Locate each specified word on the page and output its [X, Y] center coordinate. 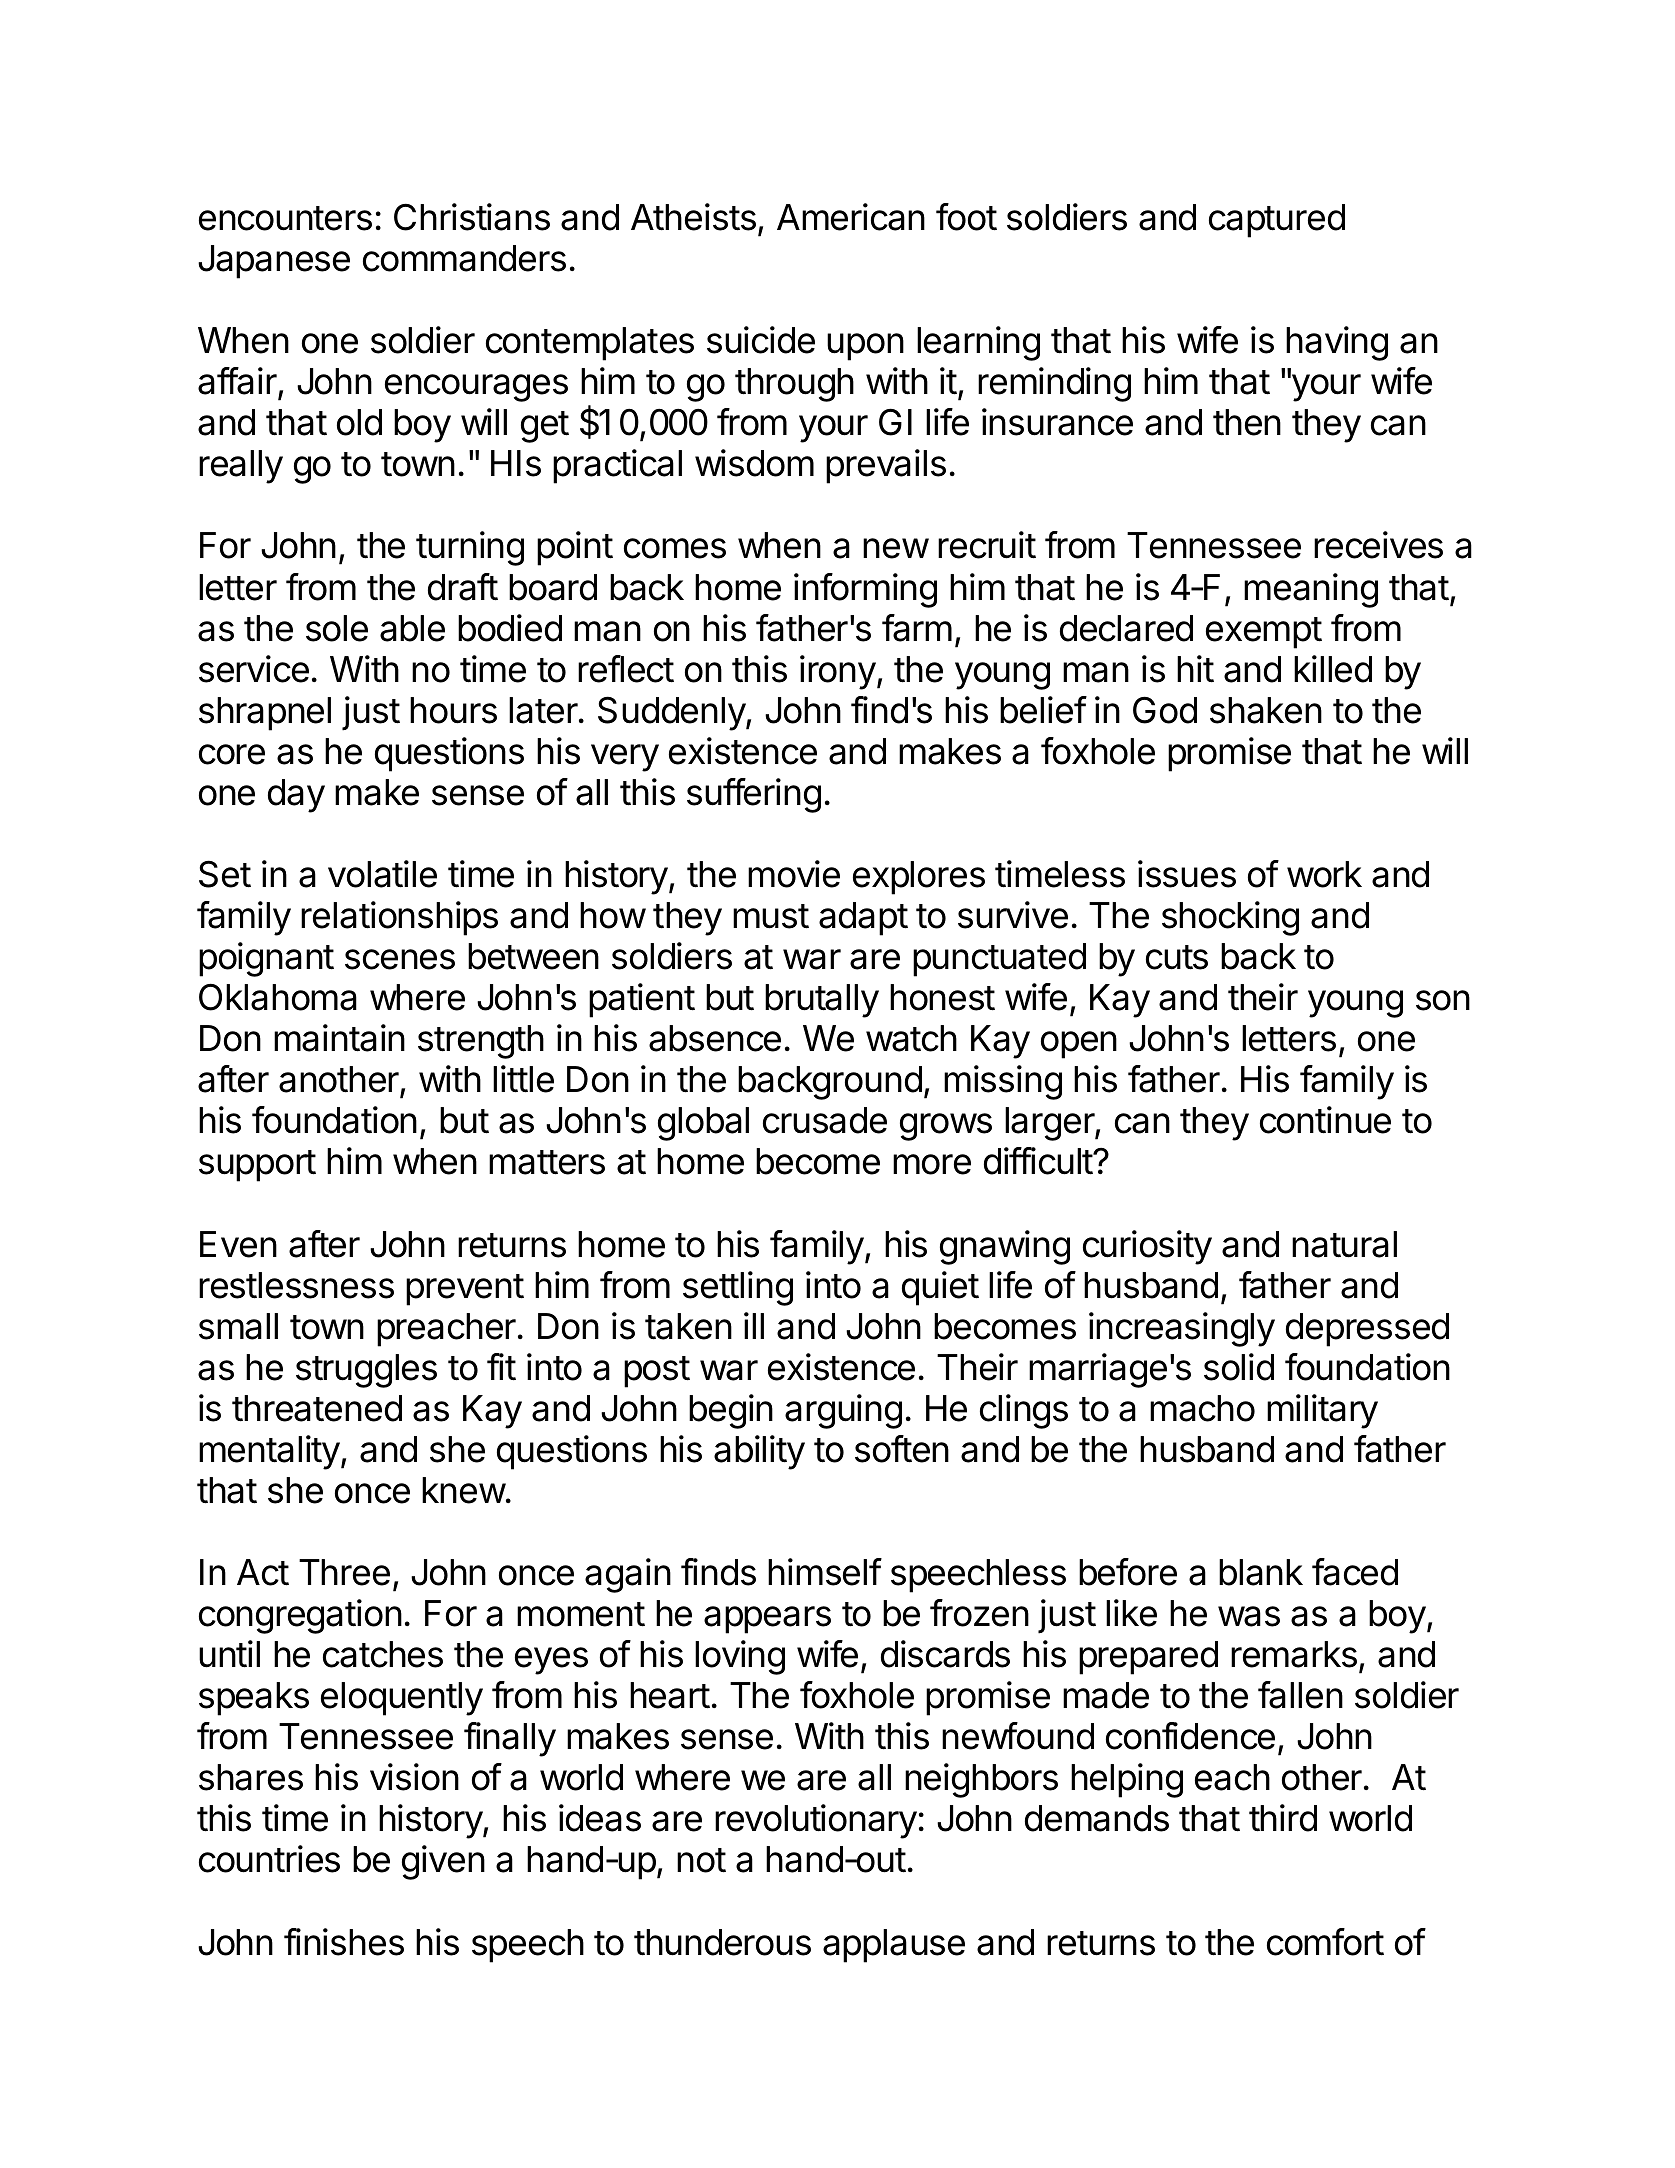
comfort [1325, 1942]
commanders [464, 258]
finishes [344, 1942]
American [851, 217]
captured [1277, 221]
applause [894, 1946]
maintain [339, 1038]
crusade [825, 1120]
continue [1325, 1120]
